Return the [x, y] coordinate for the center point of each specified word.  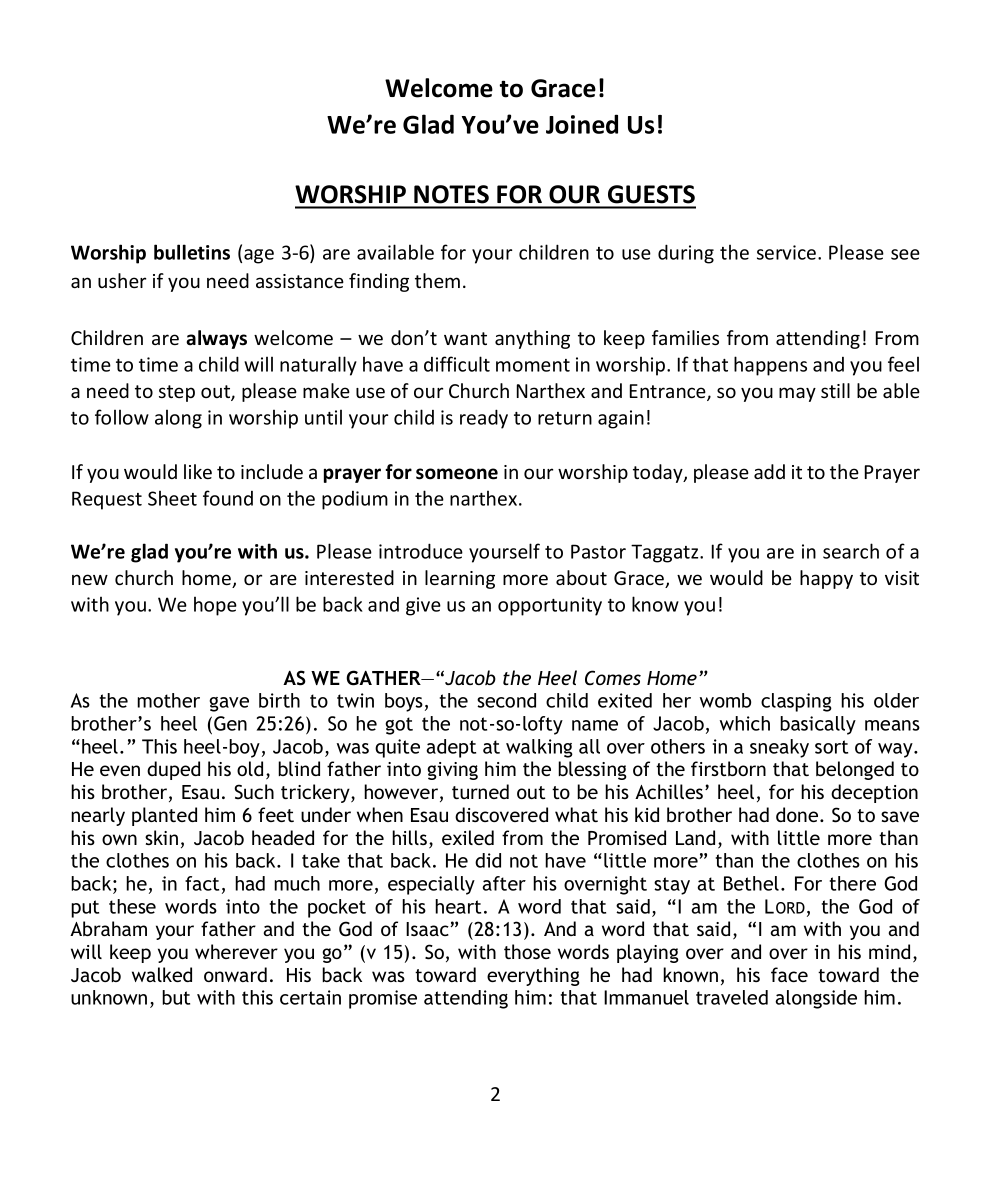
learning [460, 579]
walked [162, 974]
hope [215, 606]
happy [826, 579]
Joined [582, 124]
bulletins [192, 252]
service [788, 252]
